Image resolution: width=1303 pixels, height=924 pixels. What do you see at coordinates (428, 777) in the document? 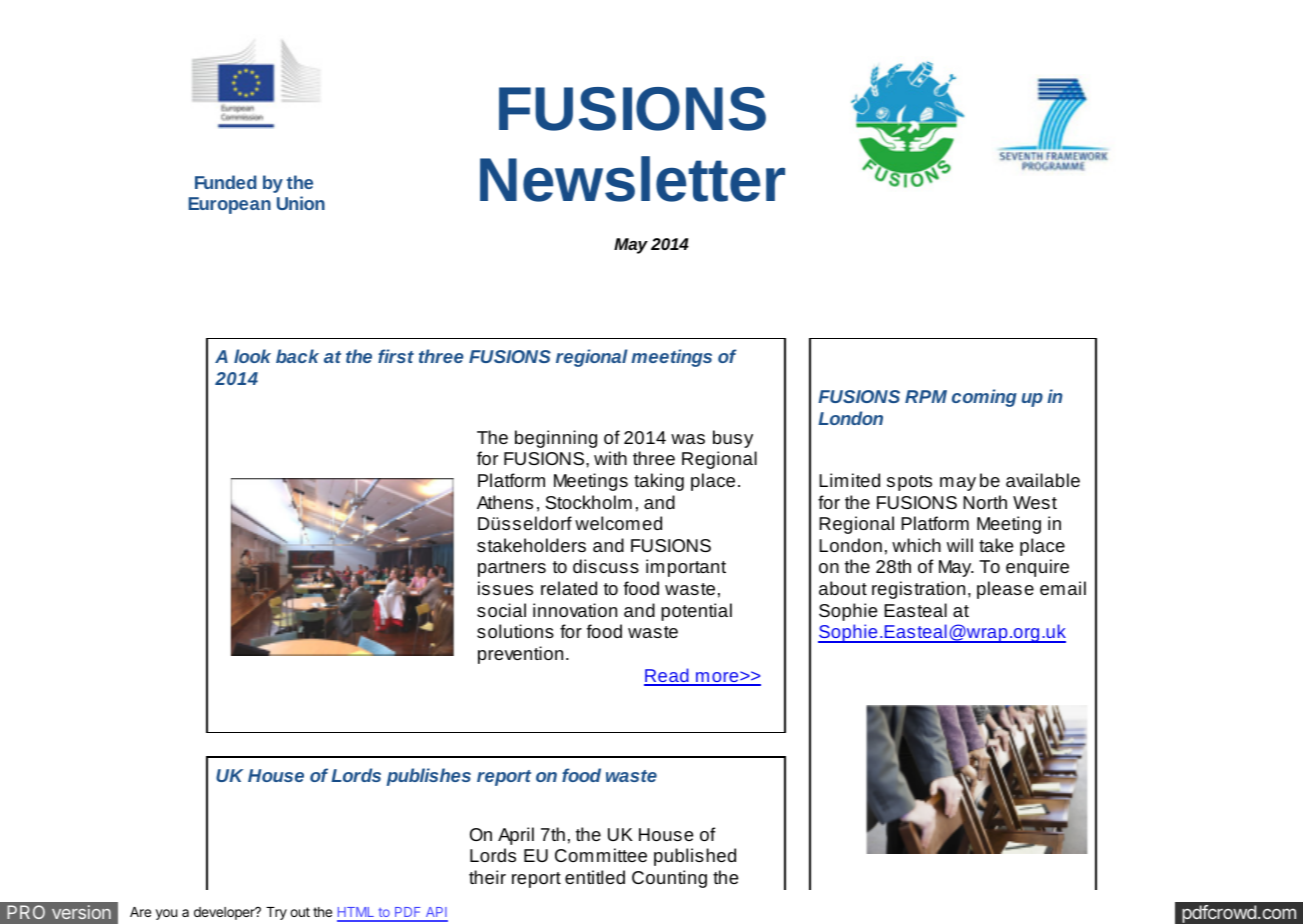
I see `publishes` at bounding box center [428, 777].
